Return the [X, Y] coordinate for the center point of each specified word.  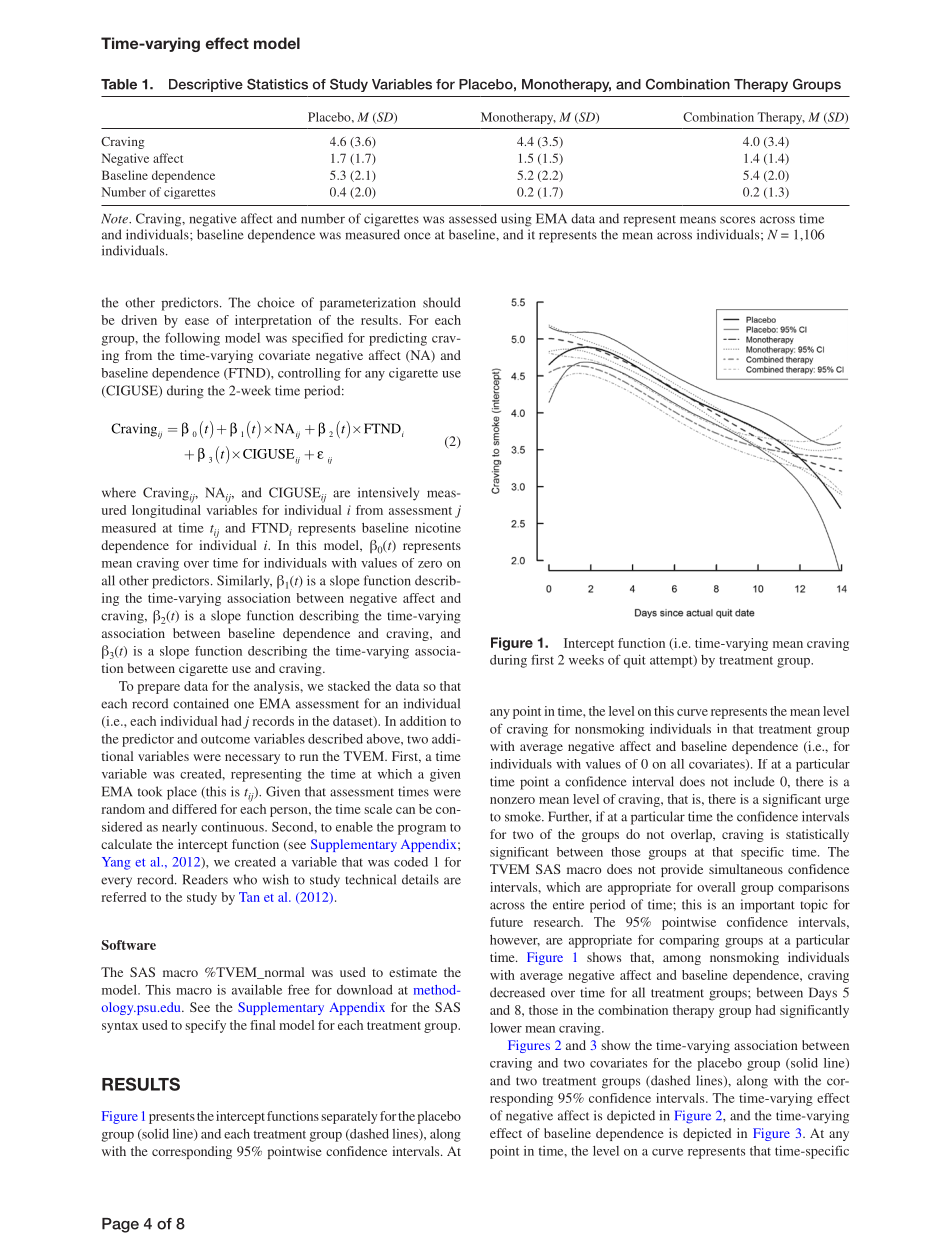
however [515, 940]
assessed [473, 218]
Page [120, 1225]
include [754, 781]
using [516, 220]
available [257, 990]
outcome [225, 739]
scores [737, 220]
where [119, 492]
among [682, 960]
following [192, 339]
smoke [524, 816]
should [442, 302]
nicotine [438, 528]
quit [635, 661]
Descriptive [206, 85]
